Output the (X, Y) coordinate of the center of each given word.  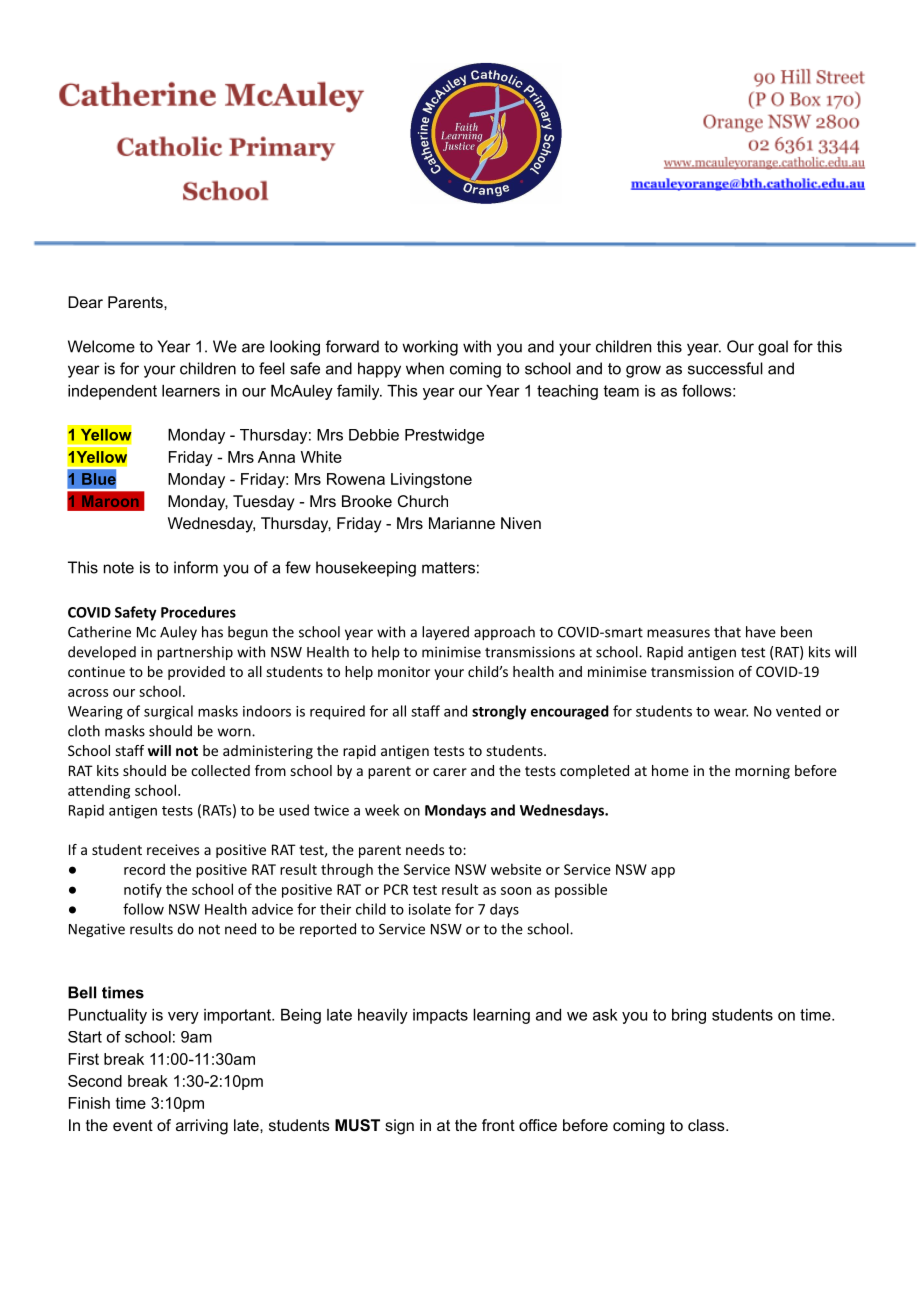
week (382, 810)
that (727, 632)
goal (773, 348)
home (670, 770)
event (133, 1125)
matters (448, 568)
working (430, 348)
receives (173, 849)
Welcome (101, 346)
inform (196, 567)
